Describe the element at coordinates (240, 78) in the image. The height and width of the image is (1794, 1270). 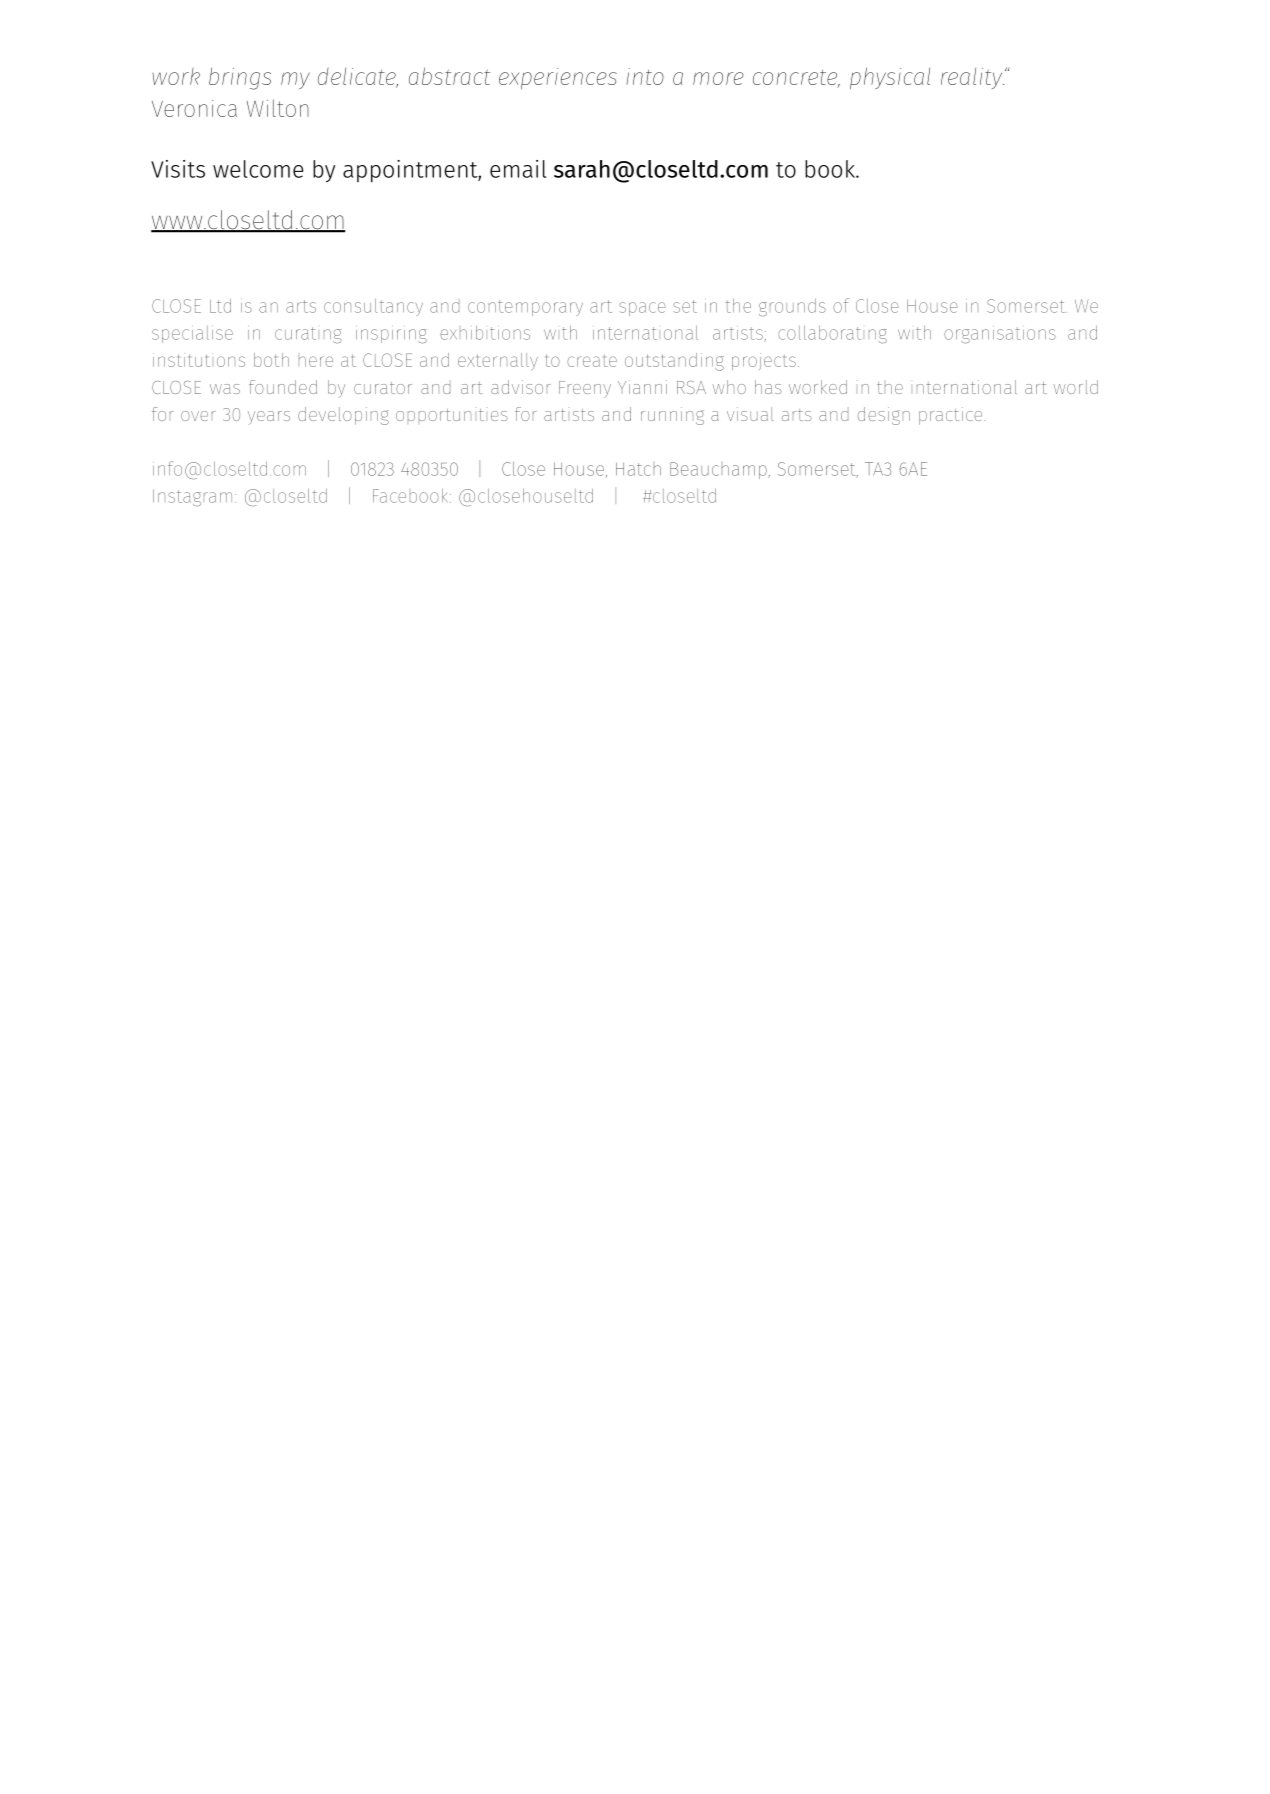
I see `brings` at that location.
